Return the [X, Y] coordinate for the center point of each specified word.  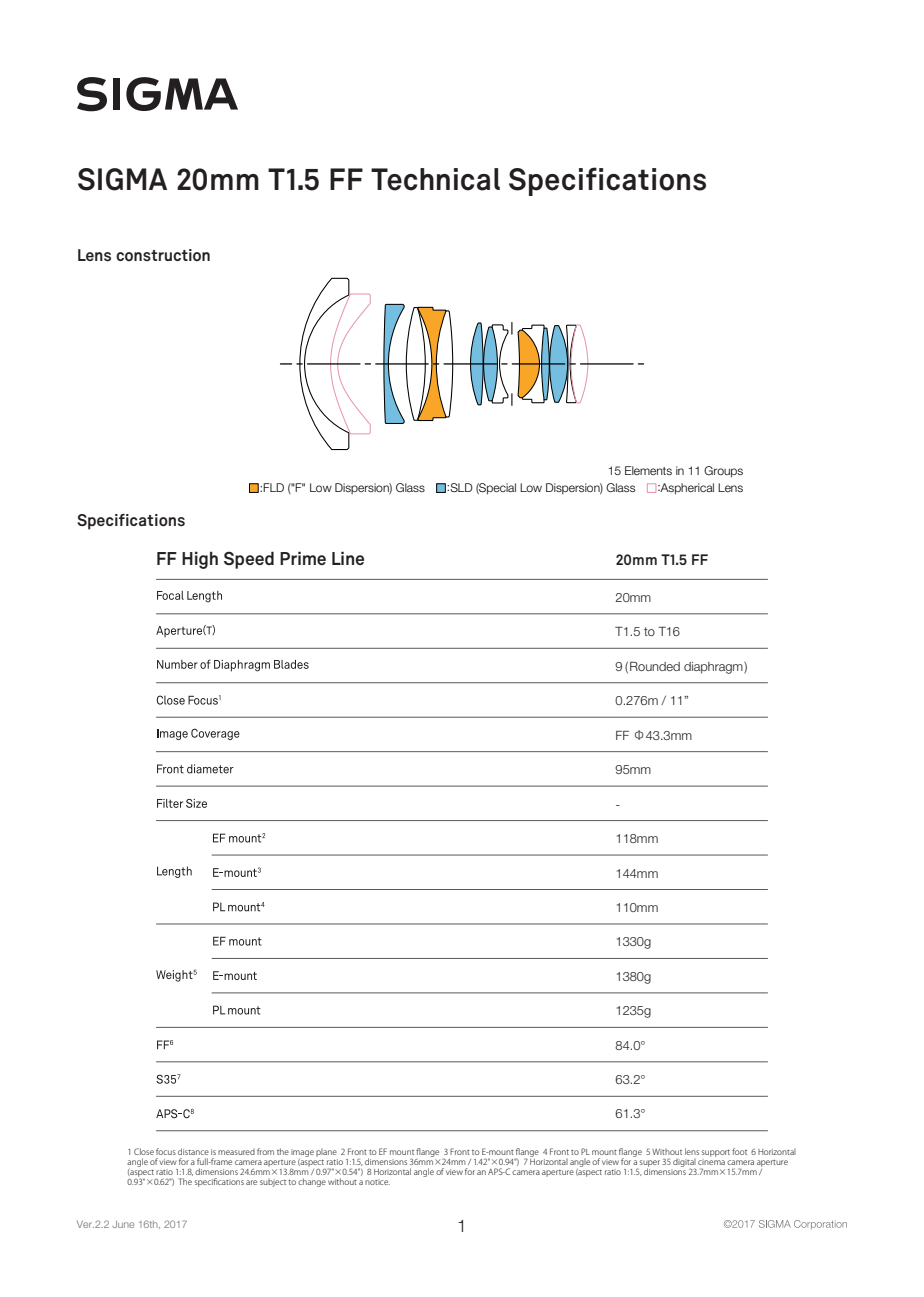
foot [739, 1151]
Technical [435, 179]
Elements [648, 470]
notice [377, 1182]
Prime [303, 558]
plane [326, 1153]
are [251, 1182]
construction [163, 255]
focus [166, 1151]
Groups [723, 472]
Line [348, 558]
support [716, 1153]
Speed [249, 560]
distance [193, 1151]
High [200, 560]
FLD [273, 487]
